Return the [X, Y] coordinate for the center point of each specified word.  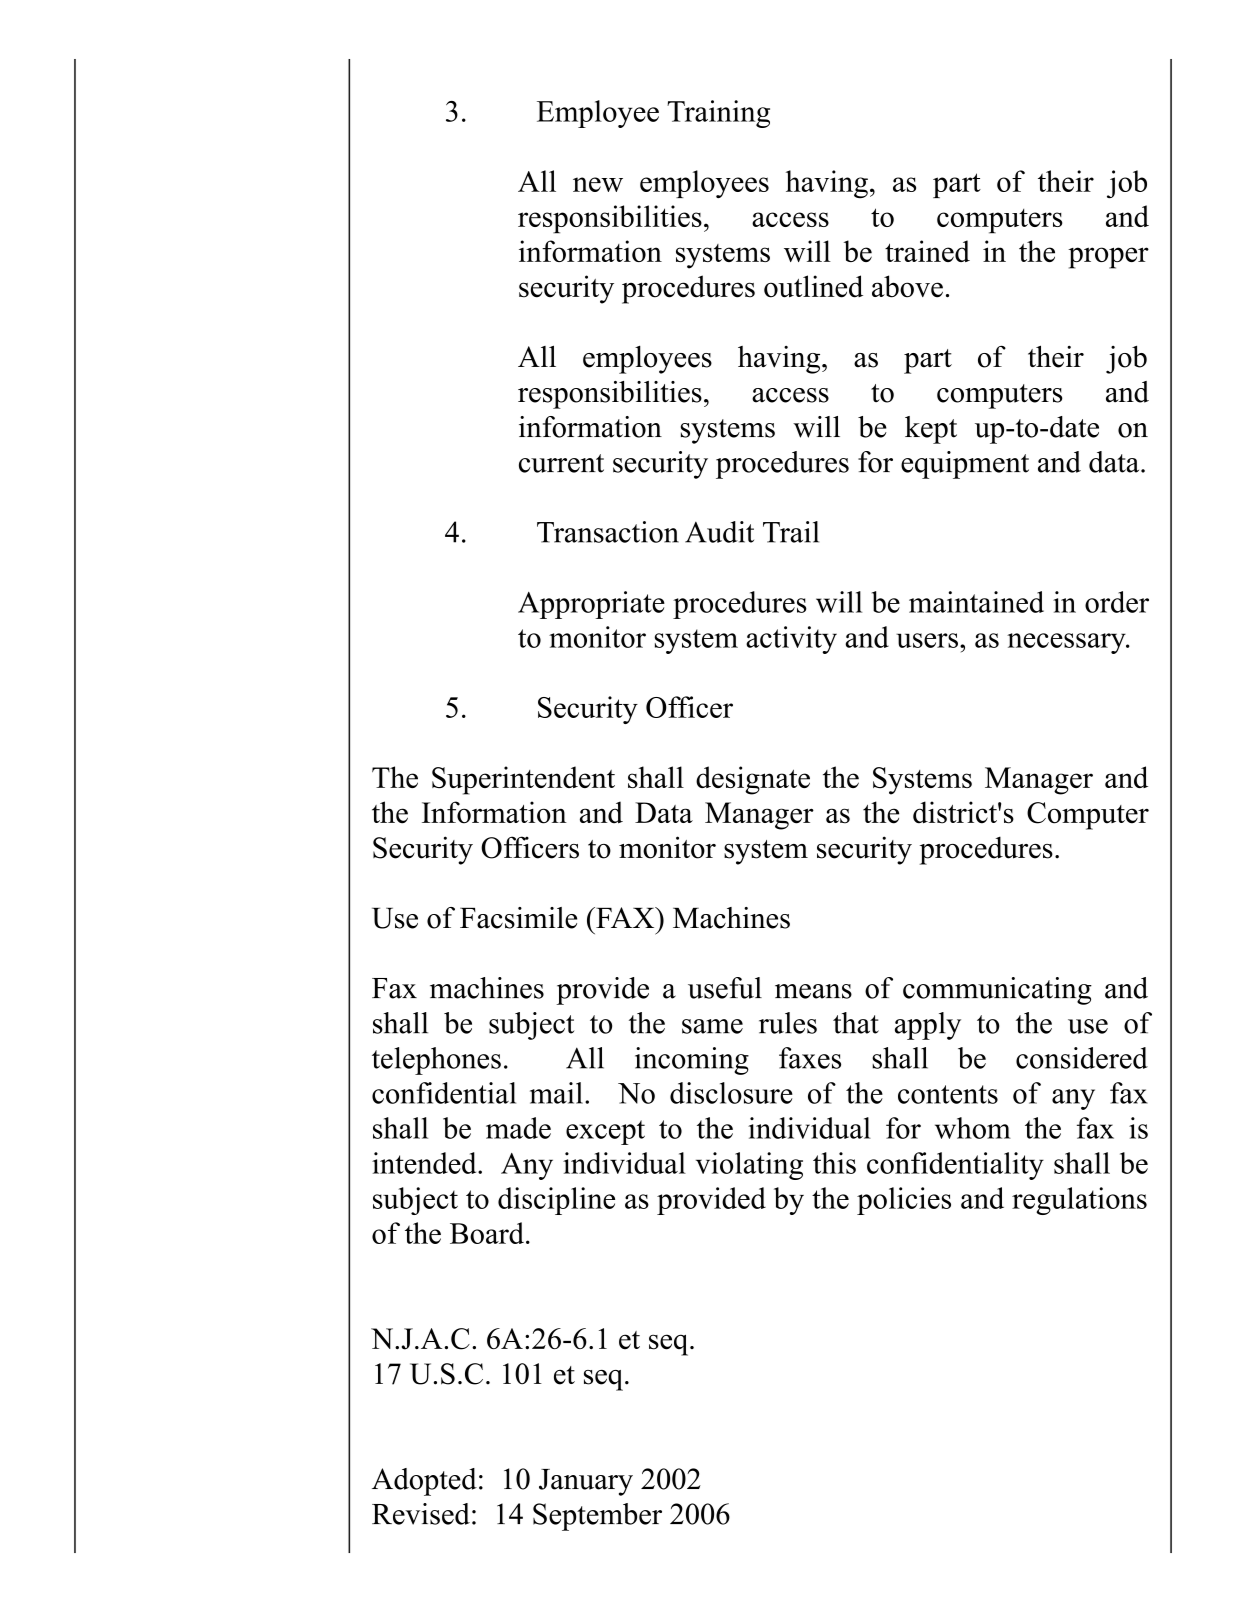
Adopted [424, 1482]
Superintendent [523, 780]
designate [753, 780]
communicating [997, 991]
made [518, 1128]
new [598, 184]
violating [749, 1166]
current [561, 463]
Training [718, 114]
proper [1108, 258]
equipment [965, 465]
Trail [791, 532]
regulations [1079, 1201]
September [597, 1517]
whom [973, 1128]
